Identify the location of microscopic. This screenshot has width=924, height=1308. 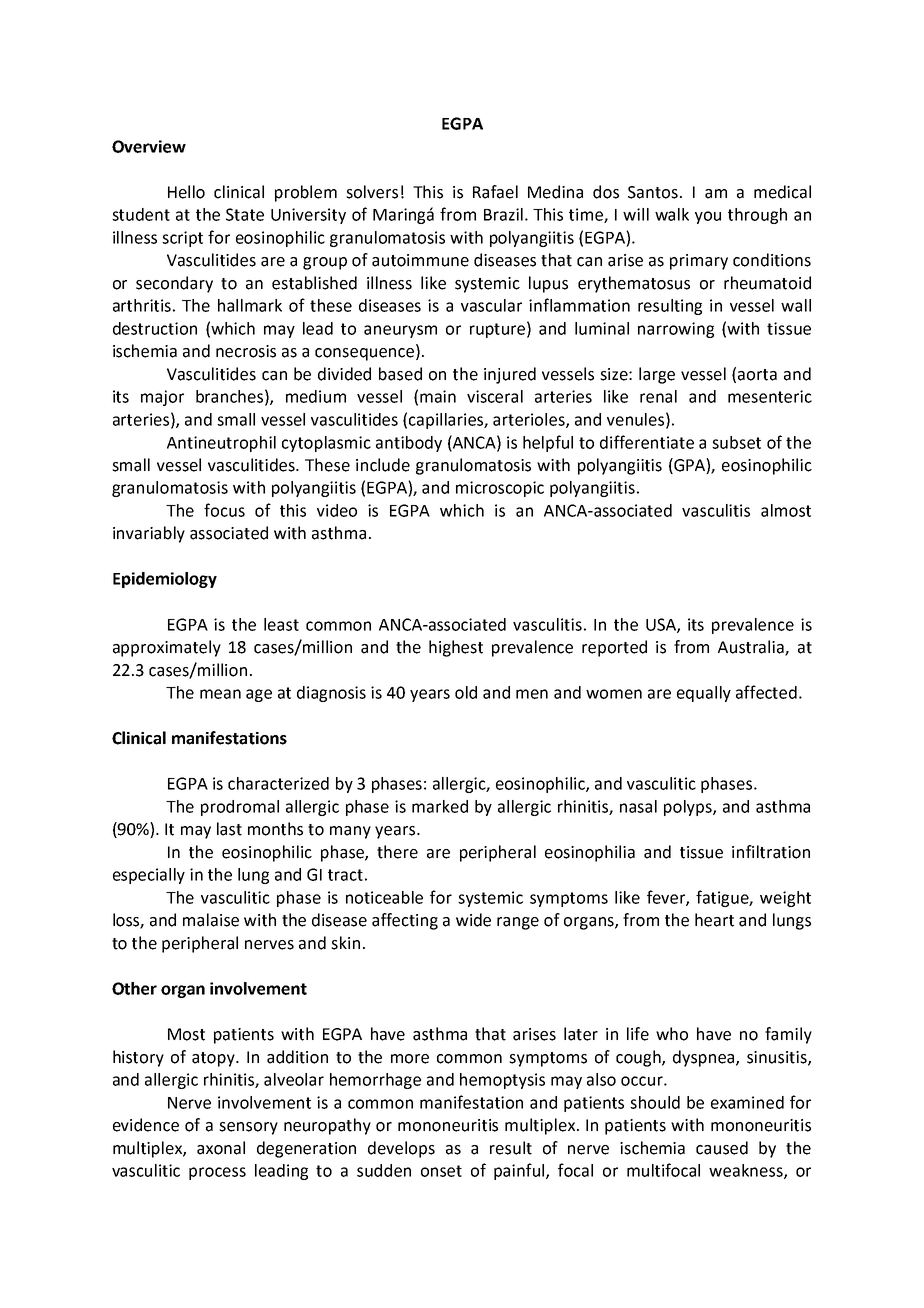
(500, 489).
